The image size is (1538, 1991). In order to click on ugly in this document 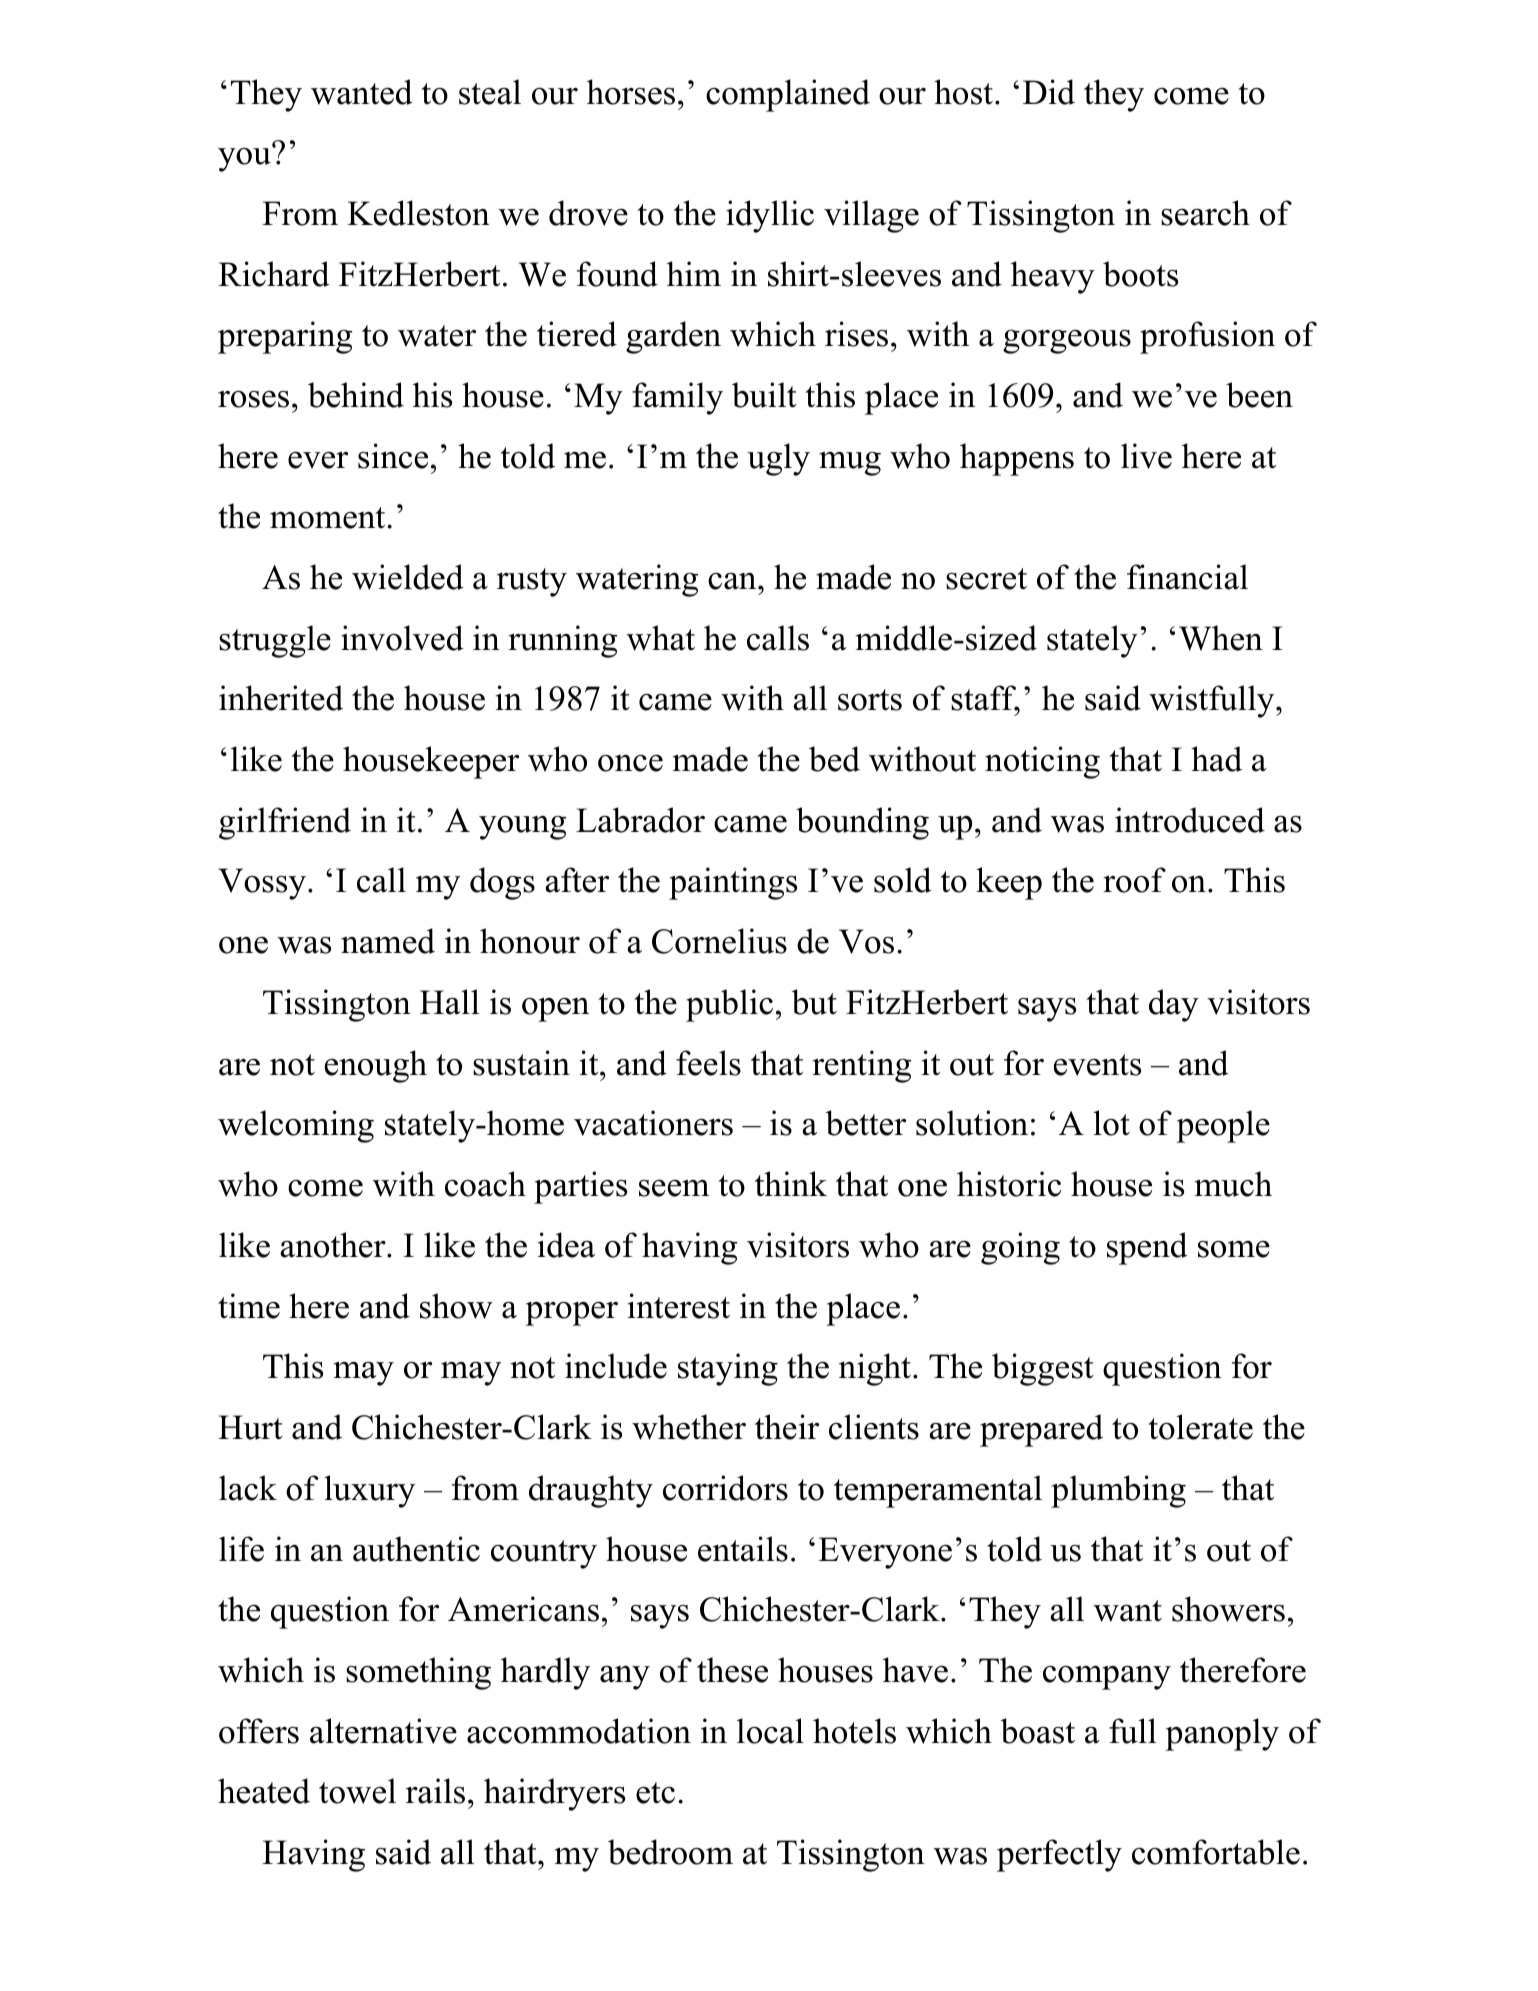, I will do `click(778, 459)`.
